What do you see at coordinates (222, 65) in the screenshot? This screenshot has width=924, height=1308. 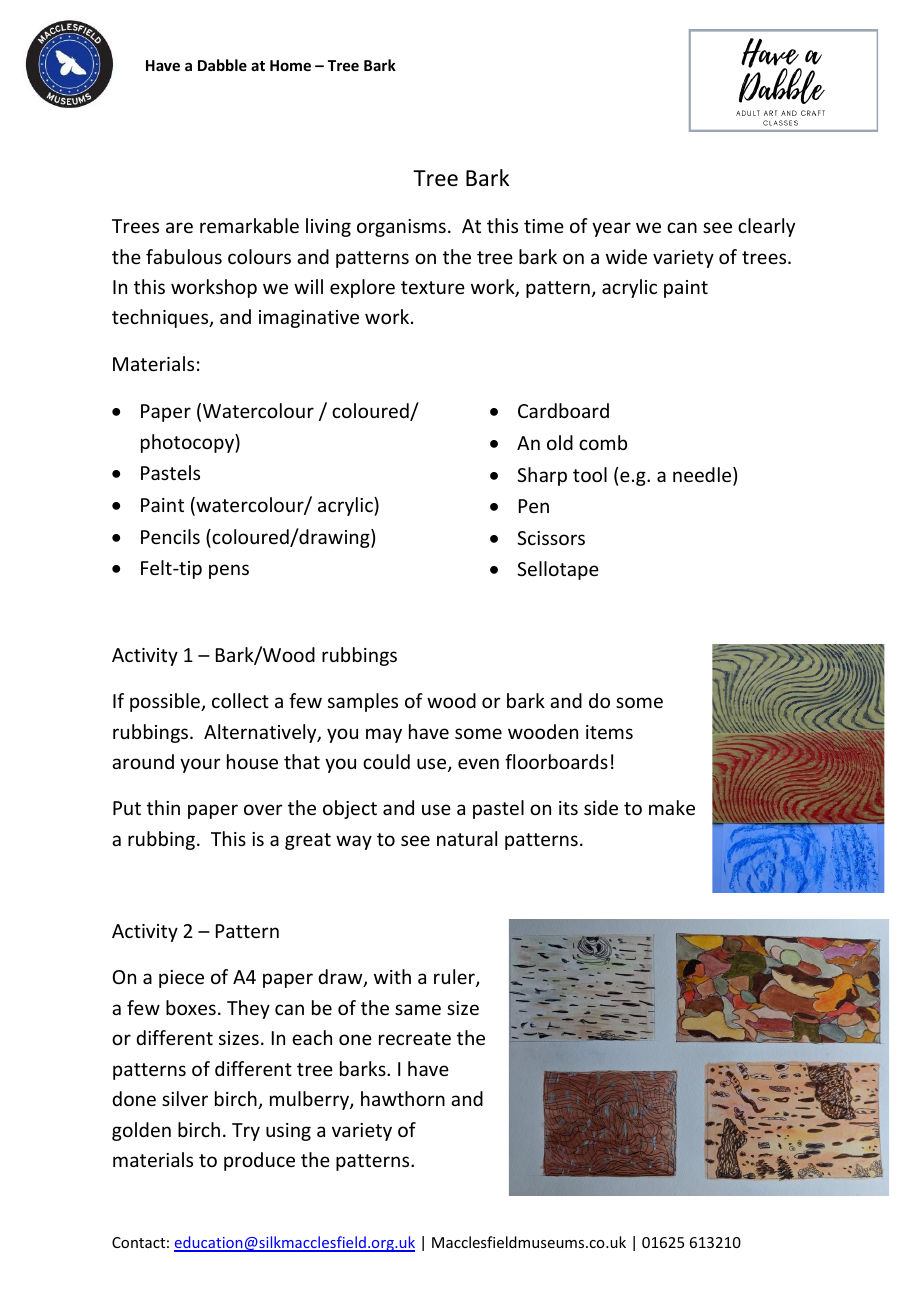 I see `Dabble` at bounding box center [222, 65].
